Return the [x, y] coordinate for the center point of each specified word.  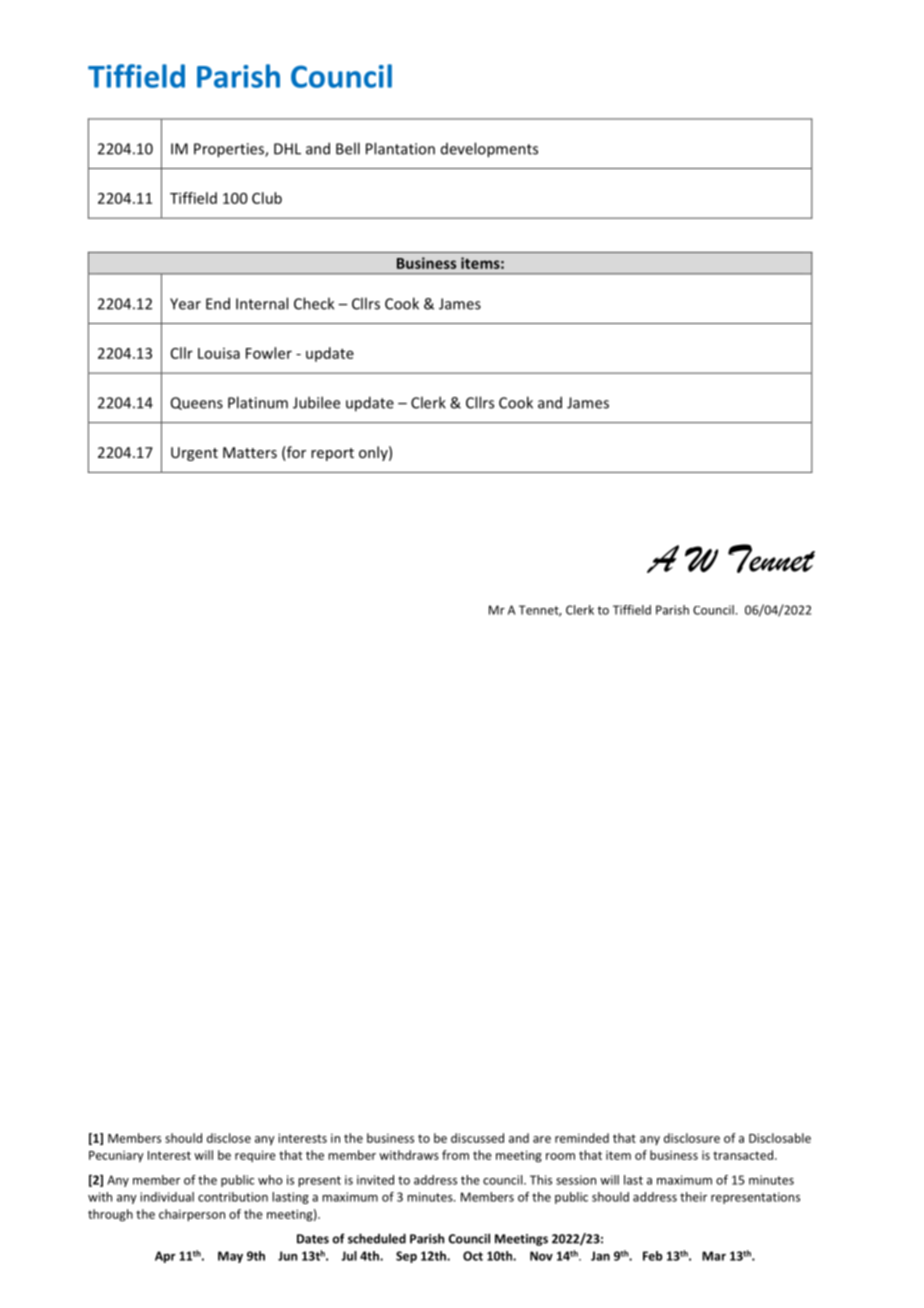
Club [267, 198]
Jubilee [316, 402]
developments [489, 150]
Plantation [400, 148]
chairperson [192, 1215]
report [332, 454]
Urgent [194, 454]
